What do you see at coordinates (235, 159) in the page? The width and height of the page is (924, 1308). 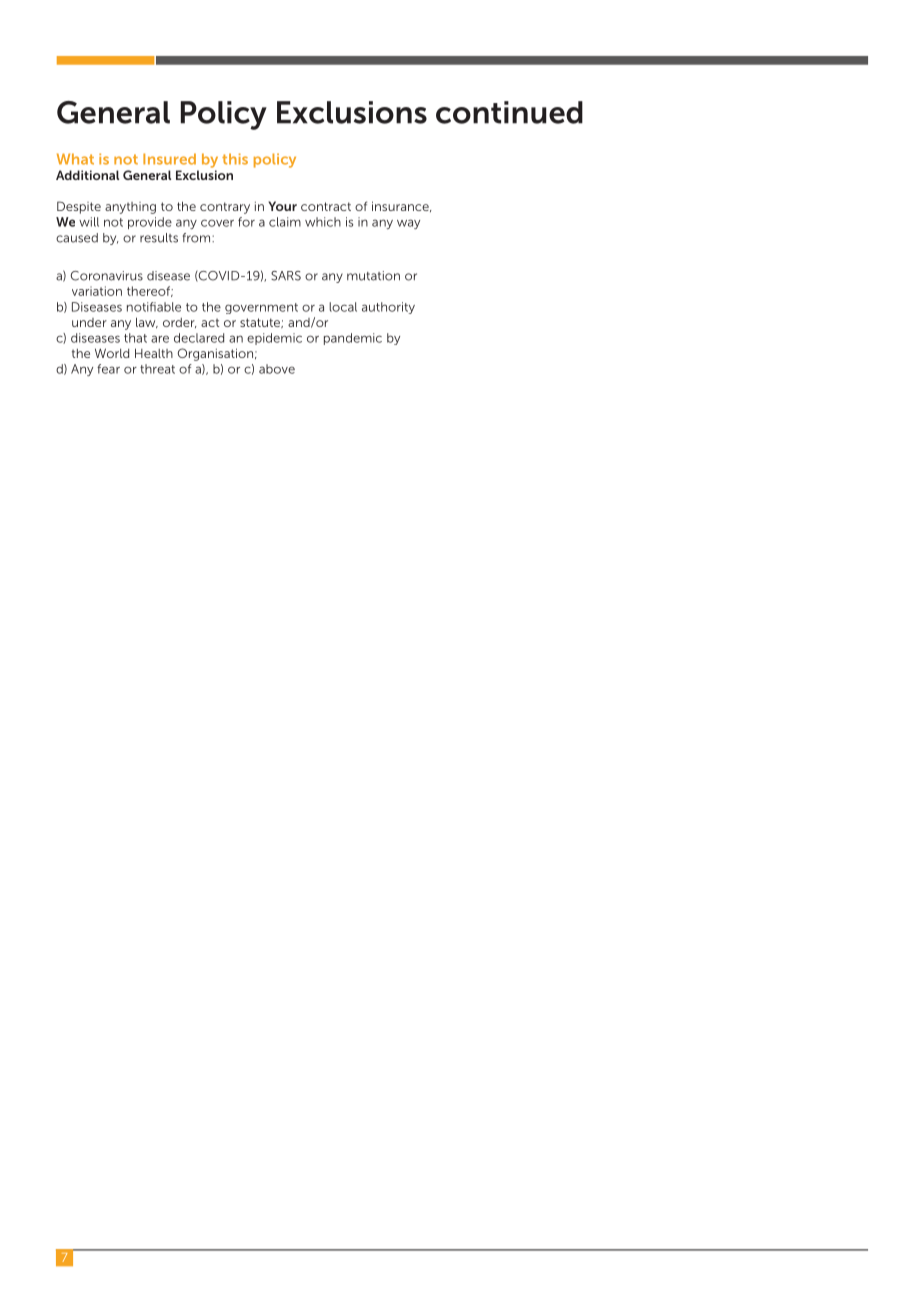 I see `this` at bounding box center [235, 159].
